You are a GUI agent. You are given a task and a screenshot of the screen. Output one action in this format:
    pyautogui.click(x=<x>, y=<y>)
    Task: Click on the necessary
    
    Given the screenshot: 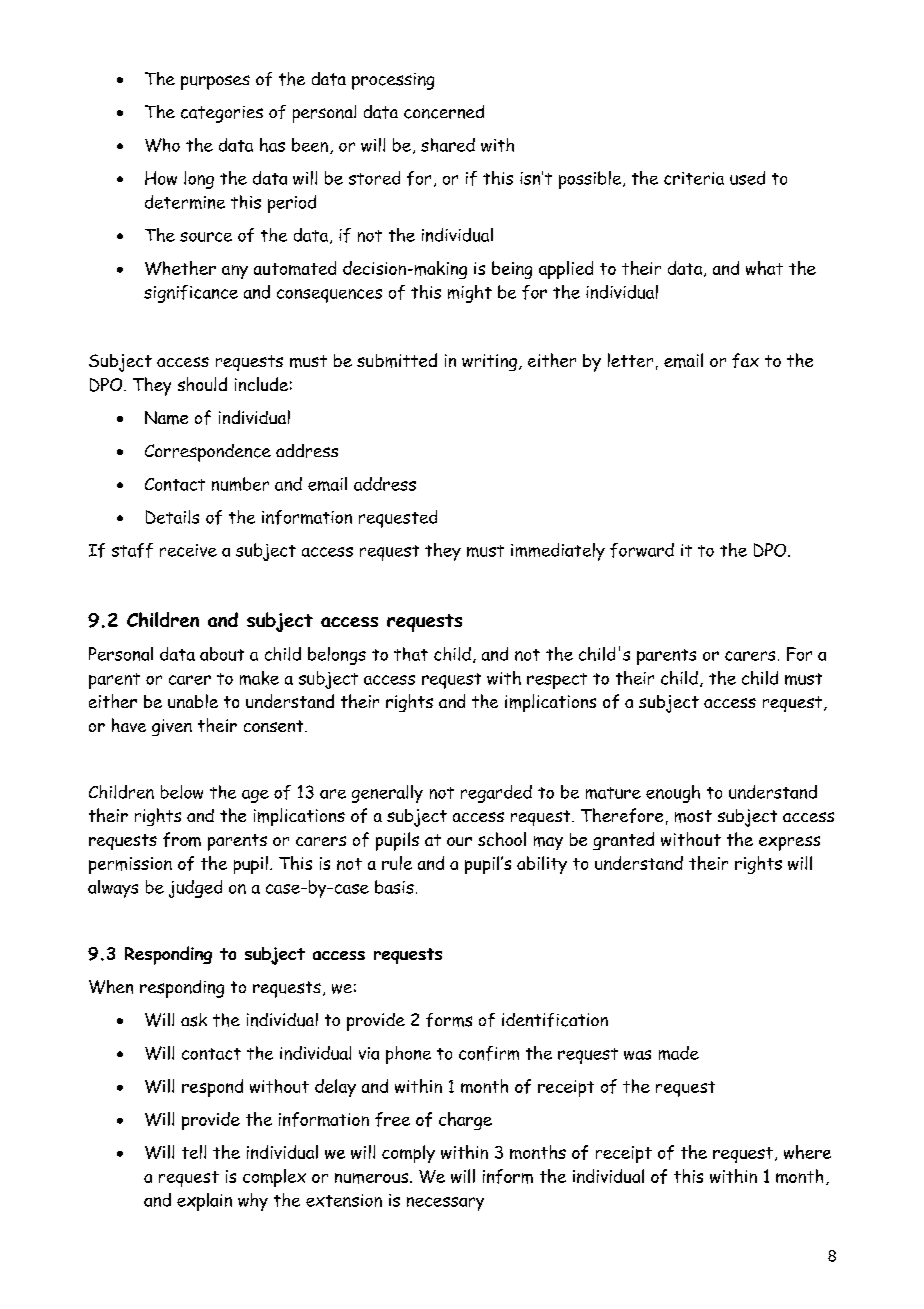 What is the action you would take?
    pyautogui.click(x=445, y=1204)
